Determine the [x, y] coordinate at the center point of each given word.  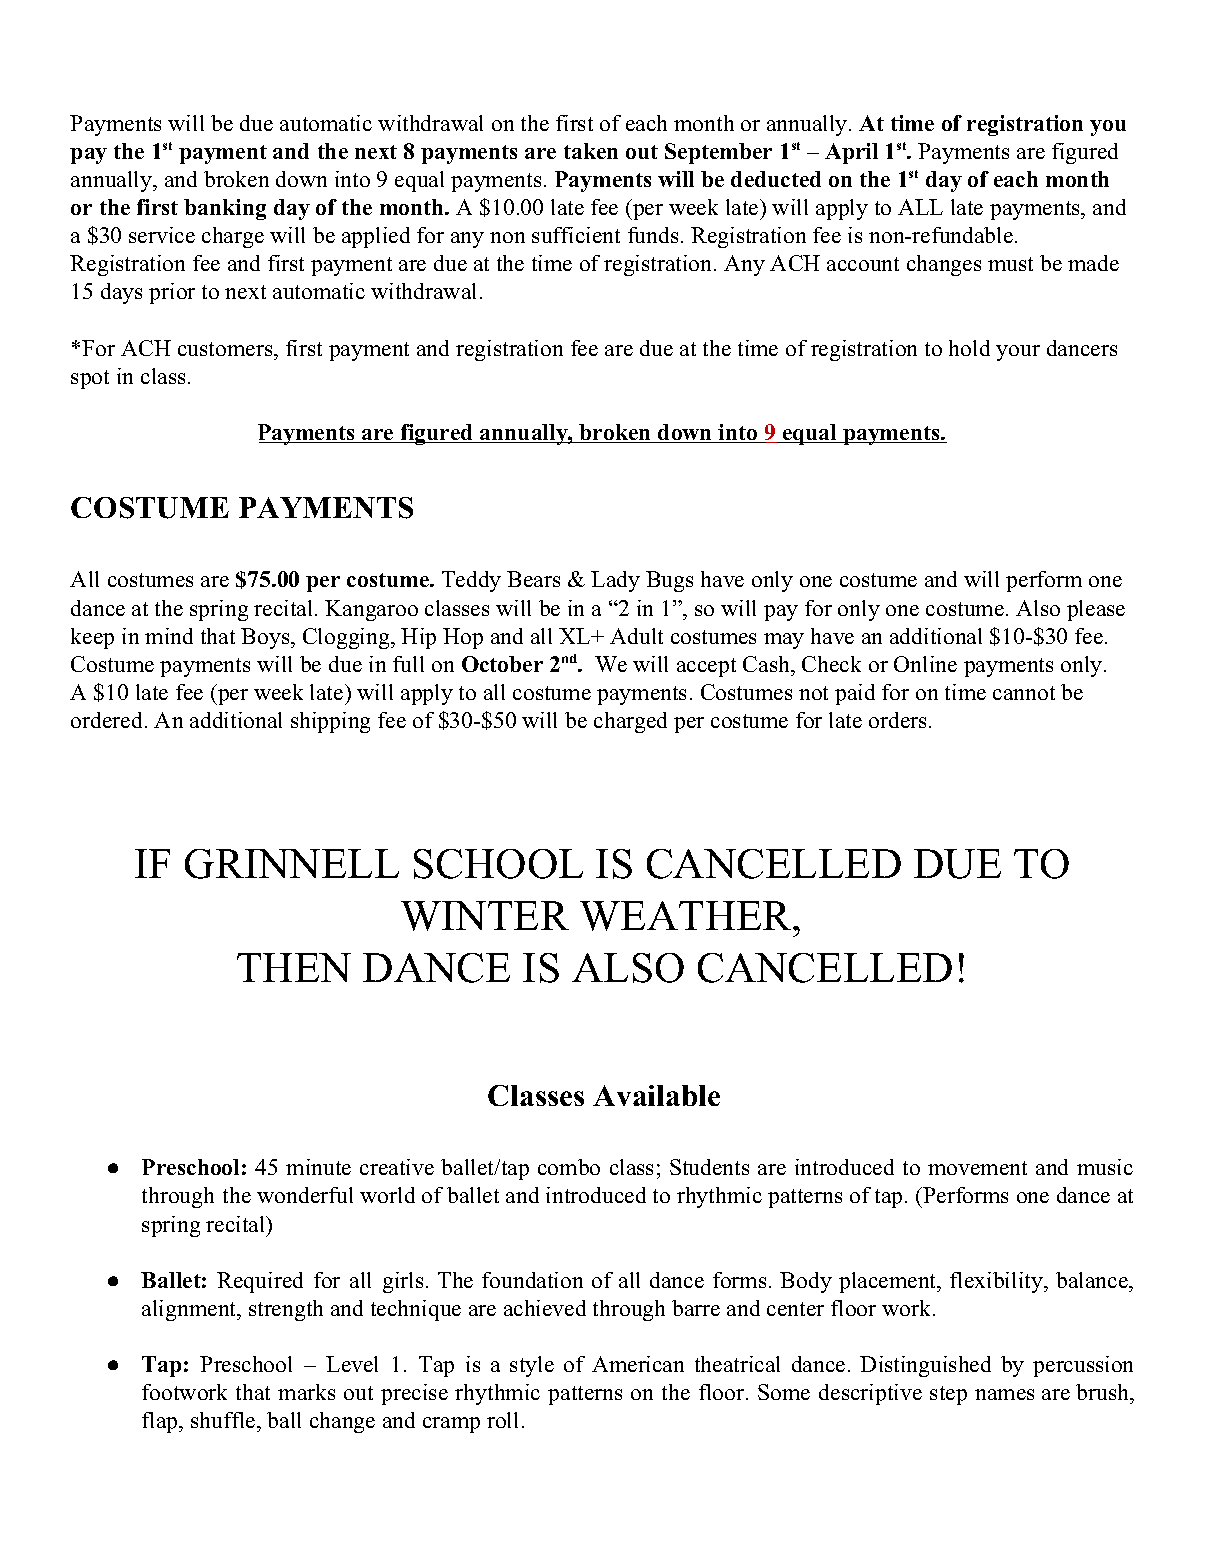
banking [225, 209]
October [502, 664]
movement [977, 1168]
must [1010, 264]
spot [90, 379]
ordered [108, 720]
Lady [615, 581]
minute [318, 1167]
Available [656, 1095]
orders [897, 720]
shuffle [224, 1420]
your [1018, 353]
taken [591, 151]
